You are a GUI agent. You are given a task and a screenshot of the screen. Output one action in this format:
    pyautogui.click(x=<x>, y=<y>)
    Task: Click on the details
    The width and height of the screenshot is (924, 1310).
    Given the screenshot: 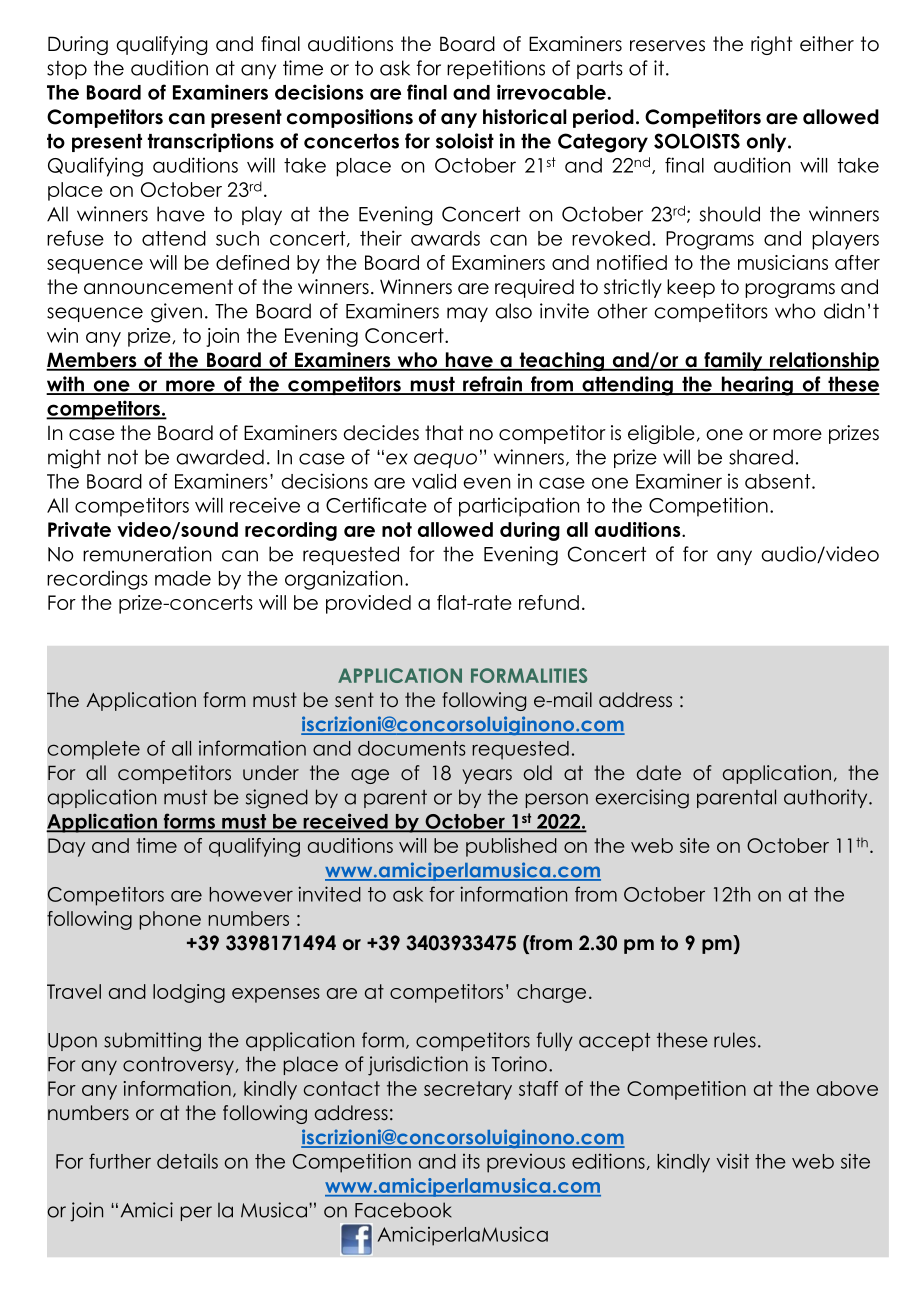 What is the action you would take?
    pyautogui.click(x=187, y=1161)
